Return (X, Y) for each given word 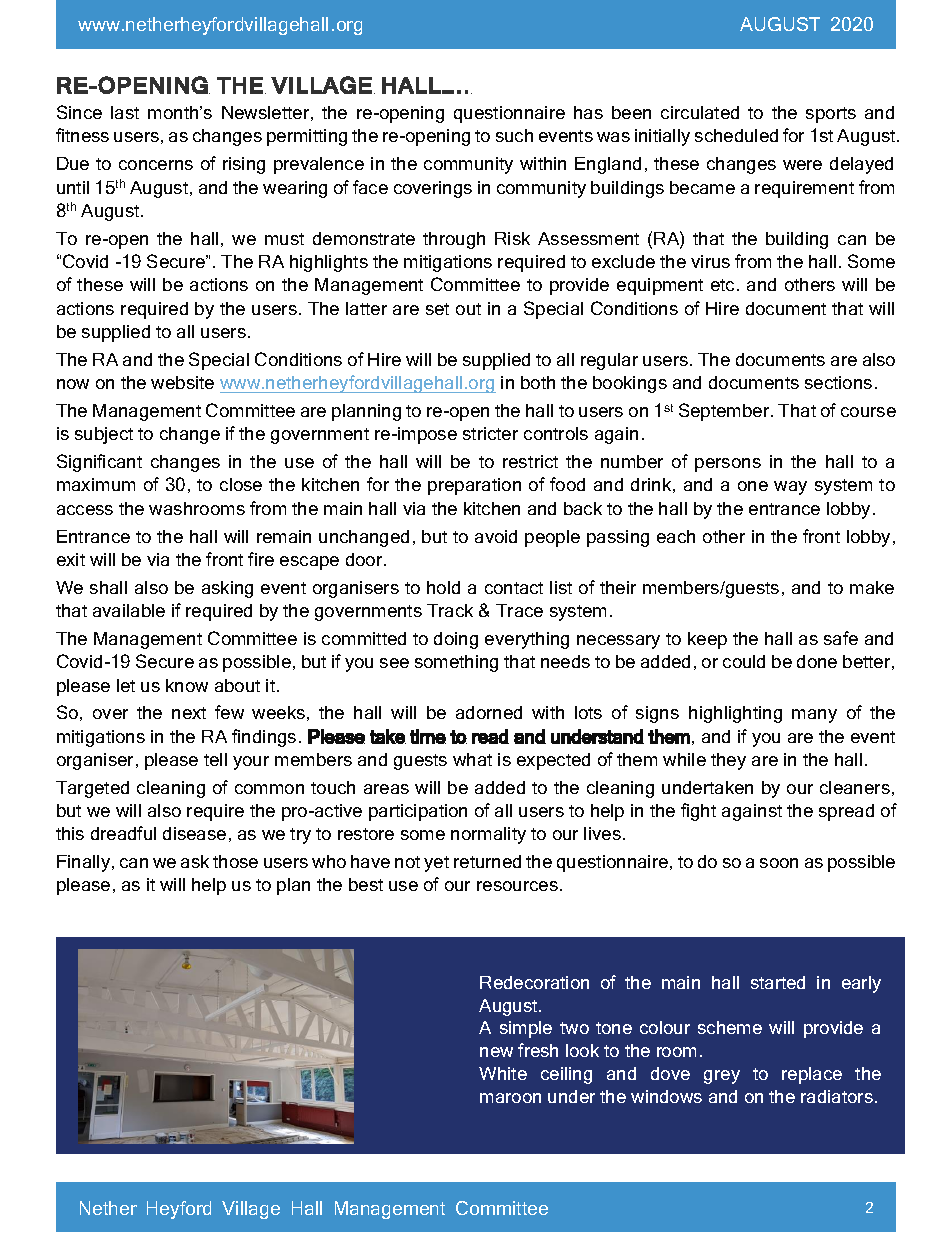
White (503, 1073)
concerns (156, 165)
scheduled (736, 135)
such (514, 135)
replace (812, 1075)
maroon (510, 1098)
